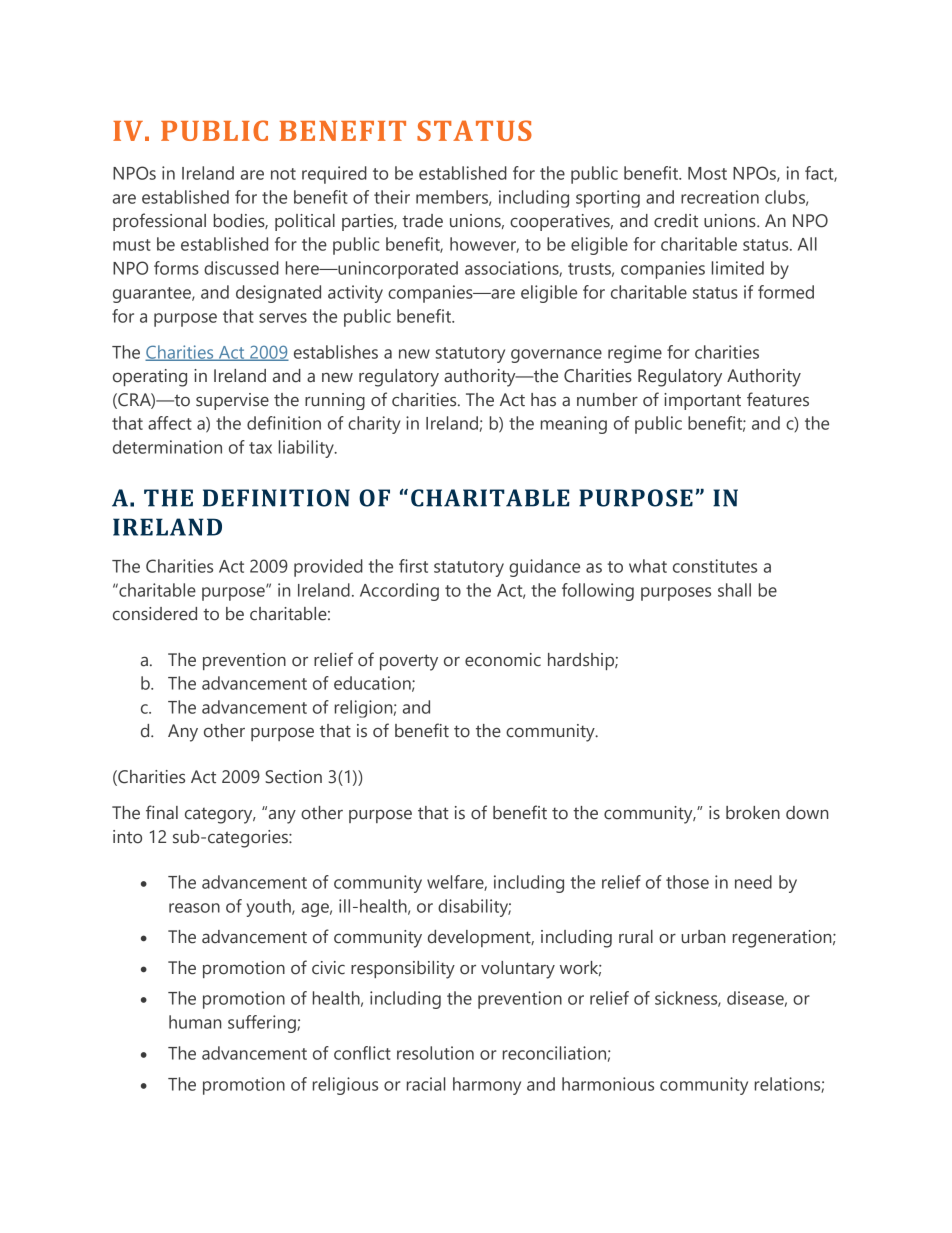 The image size is (952, 1233). What do you see at coordinates (518, 970) in the document?
I see `voluntary` at bounding box center [518, 970].
